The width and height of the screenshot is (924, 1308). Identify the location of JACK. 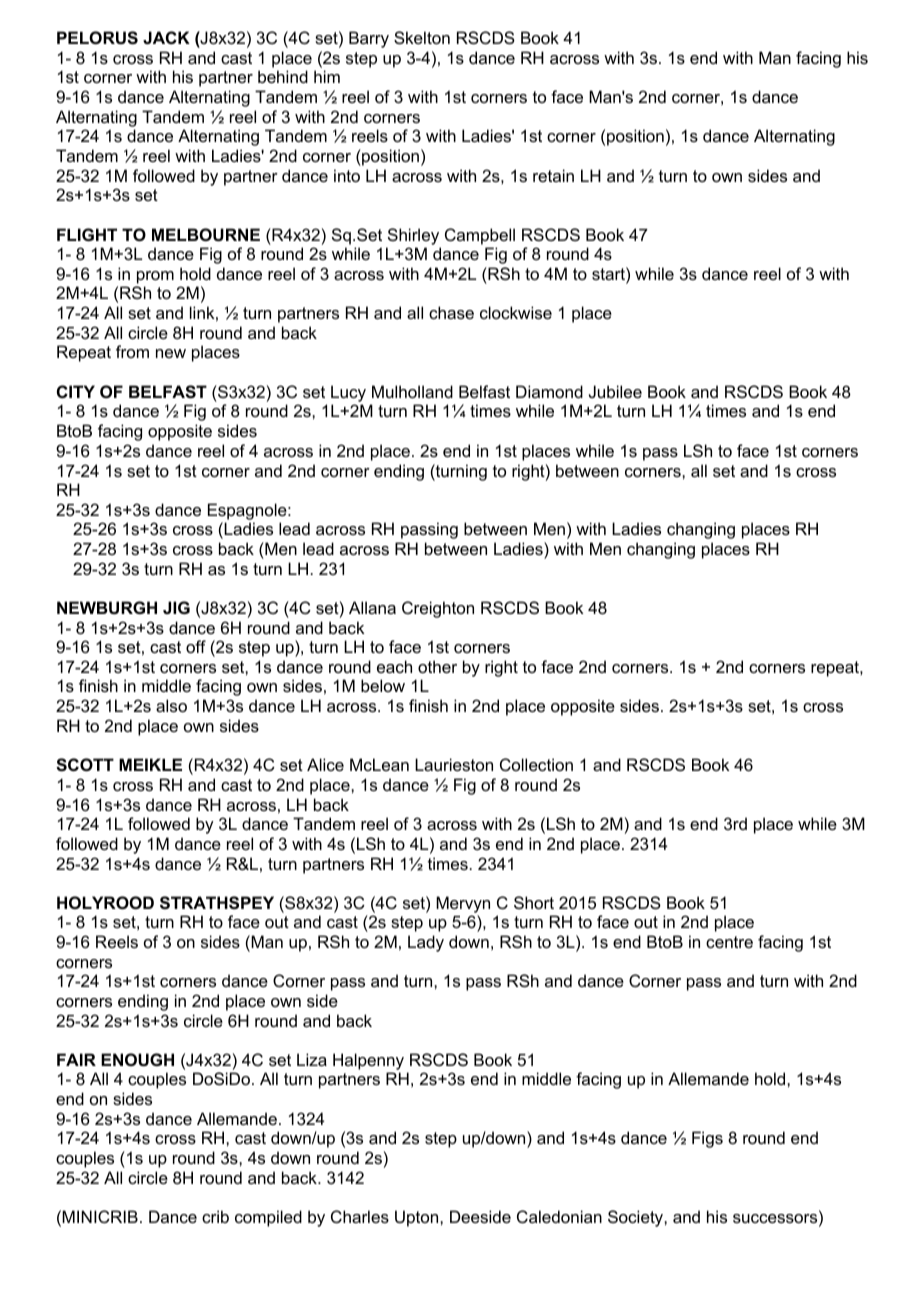
(166, 37).
